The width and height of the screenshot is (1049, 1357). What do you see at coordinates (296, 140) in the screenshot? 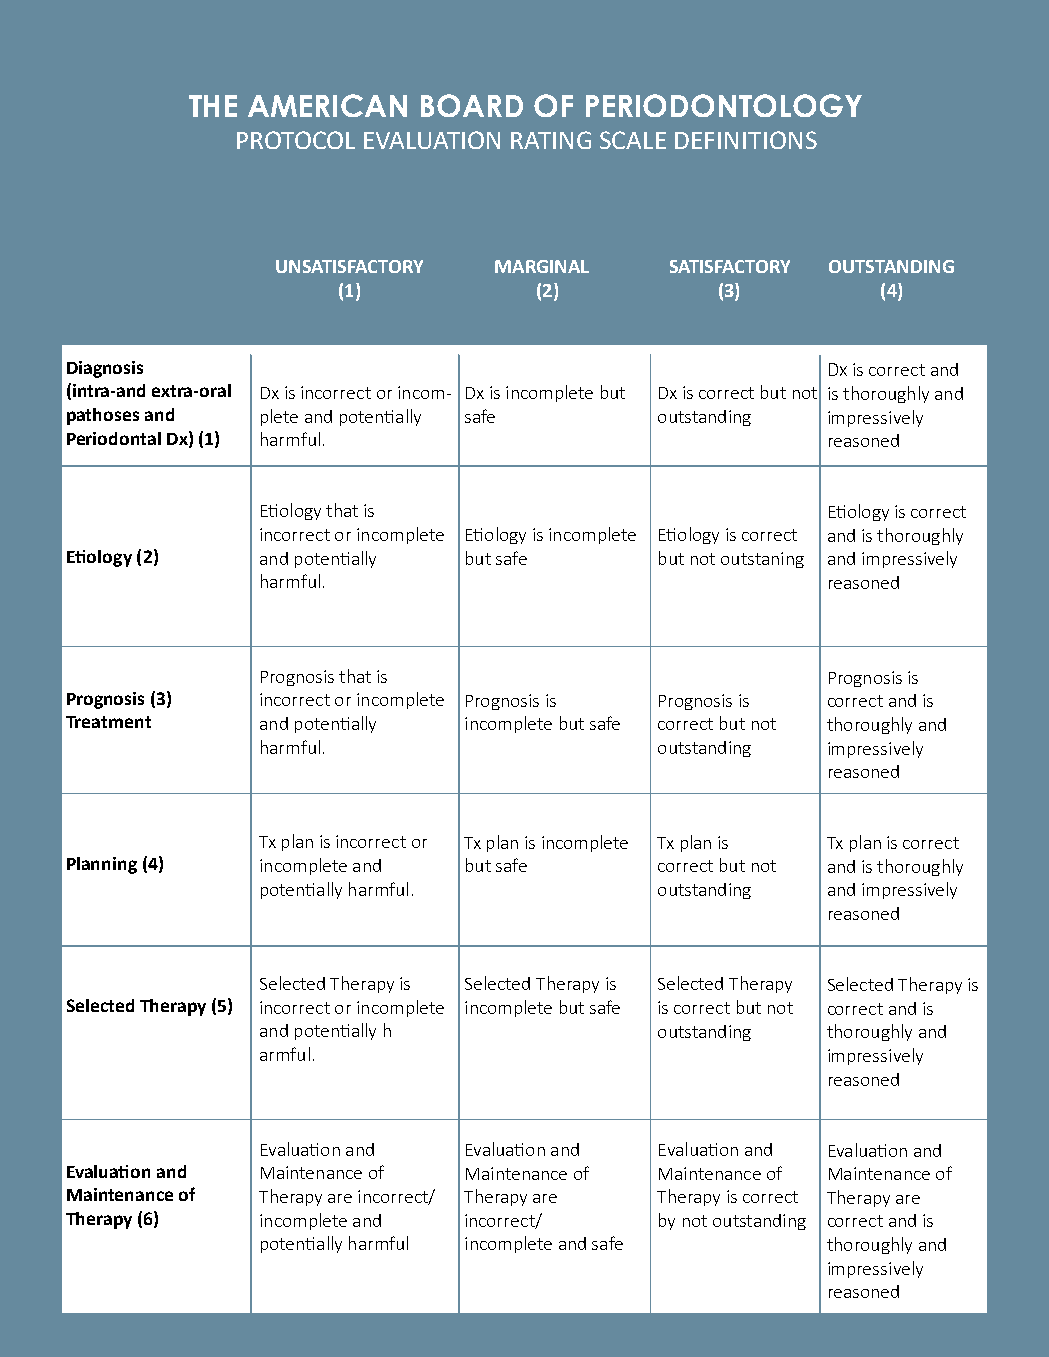
I see `PROTOCOL` at bounding box center [296, 140].
